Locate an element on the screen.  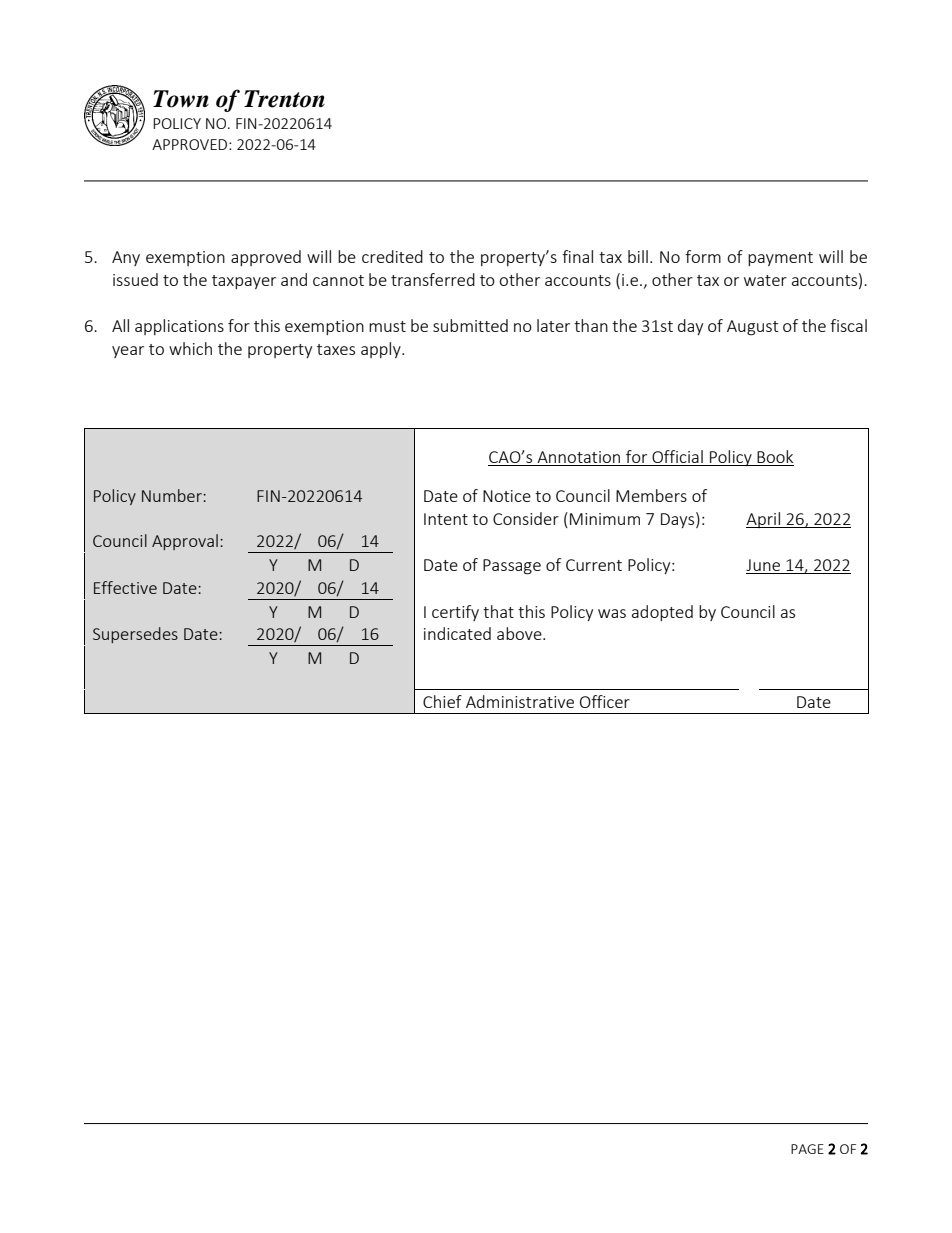
Notice is located at coordinates (507, 496).
